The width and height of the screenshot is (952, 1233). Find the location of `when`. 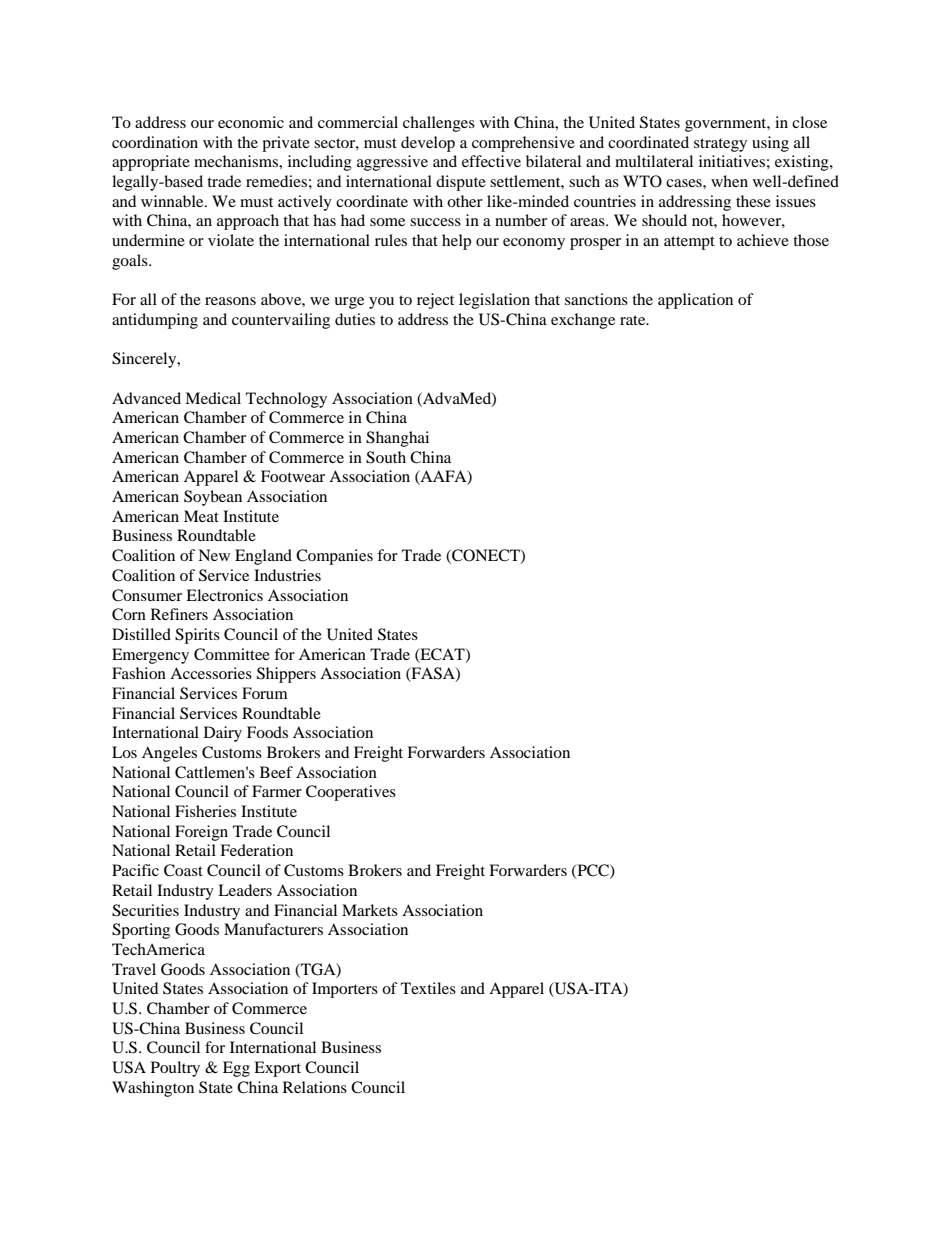

when is located at coordinates (729, 181).
